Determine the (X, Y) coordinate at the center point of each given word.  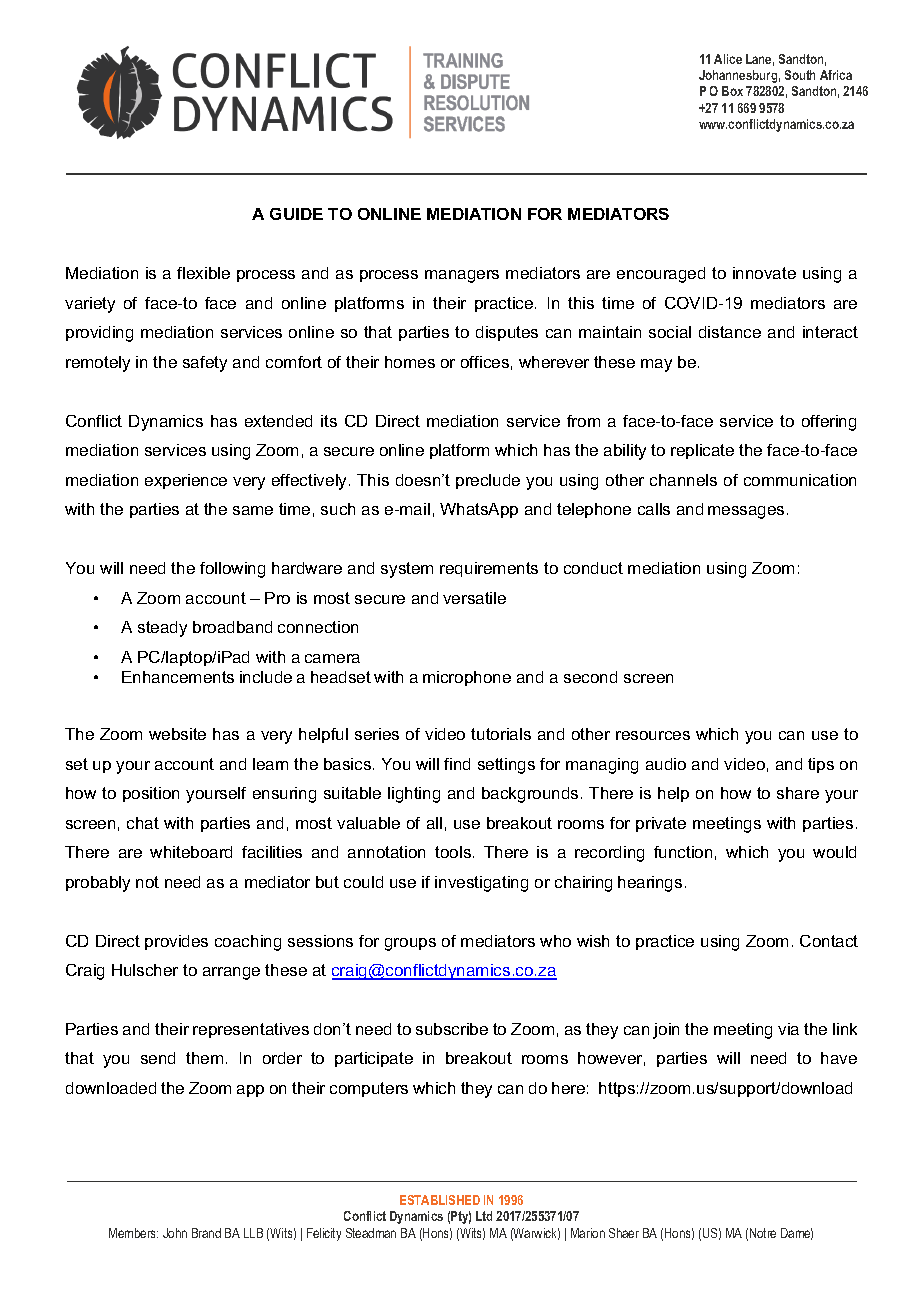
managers (462, 276)
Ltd (484, 1216)
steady (162, 629)
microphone (467, 678)
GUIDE (296, 214)
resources (653, 735)
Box (732, 91)
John (175, 1233)
